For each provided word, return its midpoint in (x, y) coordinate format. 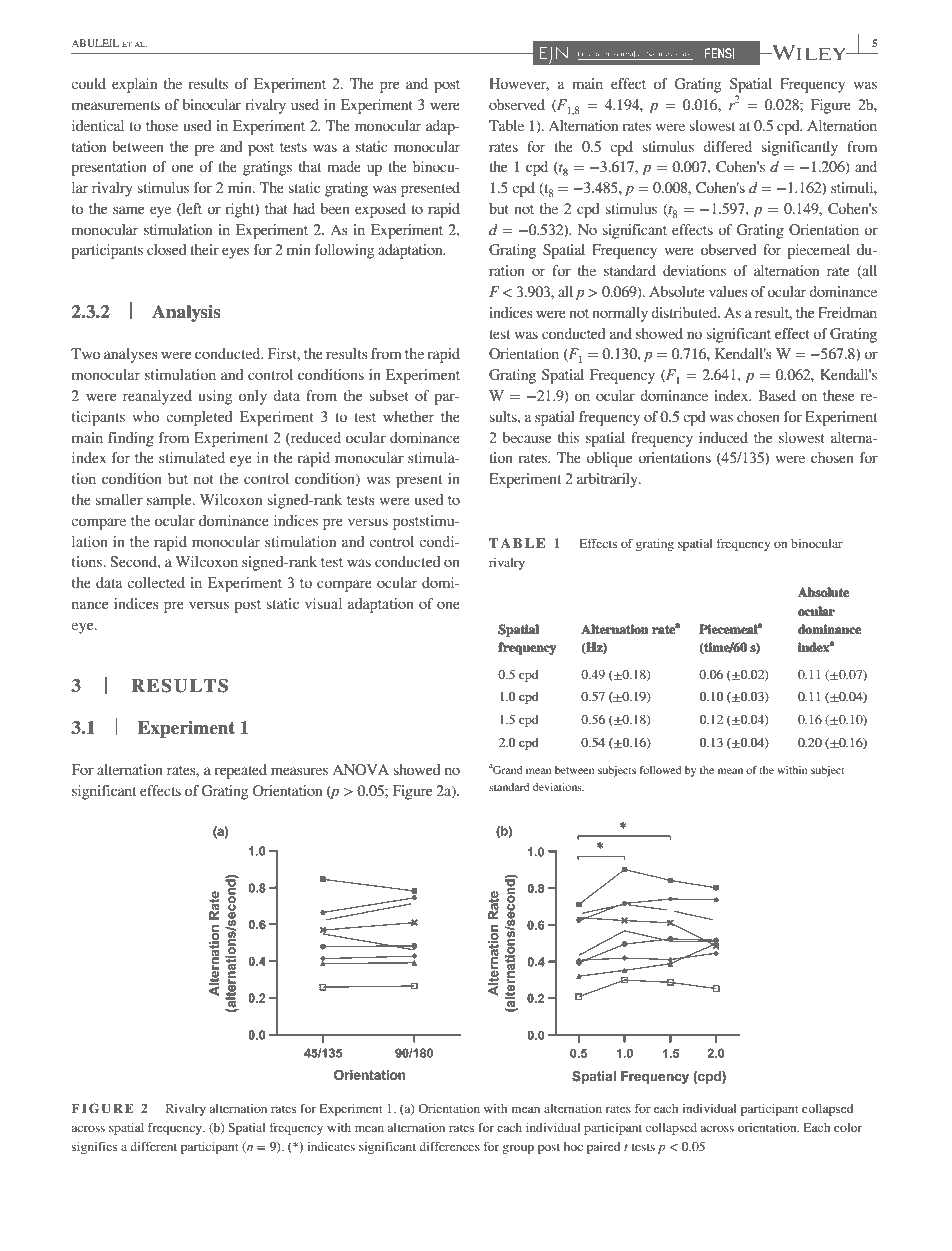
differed (727, 146)
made (344, 166)
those (162, 125)
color (848, 1127)
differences (449, 1146)
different (153, 1146)
